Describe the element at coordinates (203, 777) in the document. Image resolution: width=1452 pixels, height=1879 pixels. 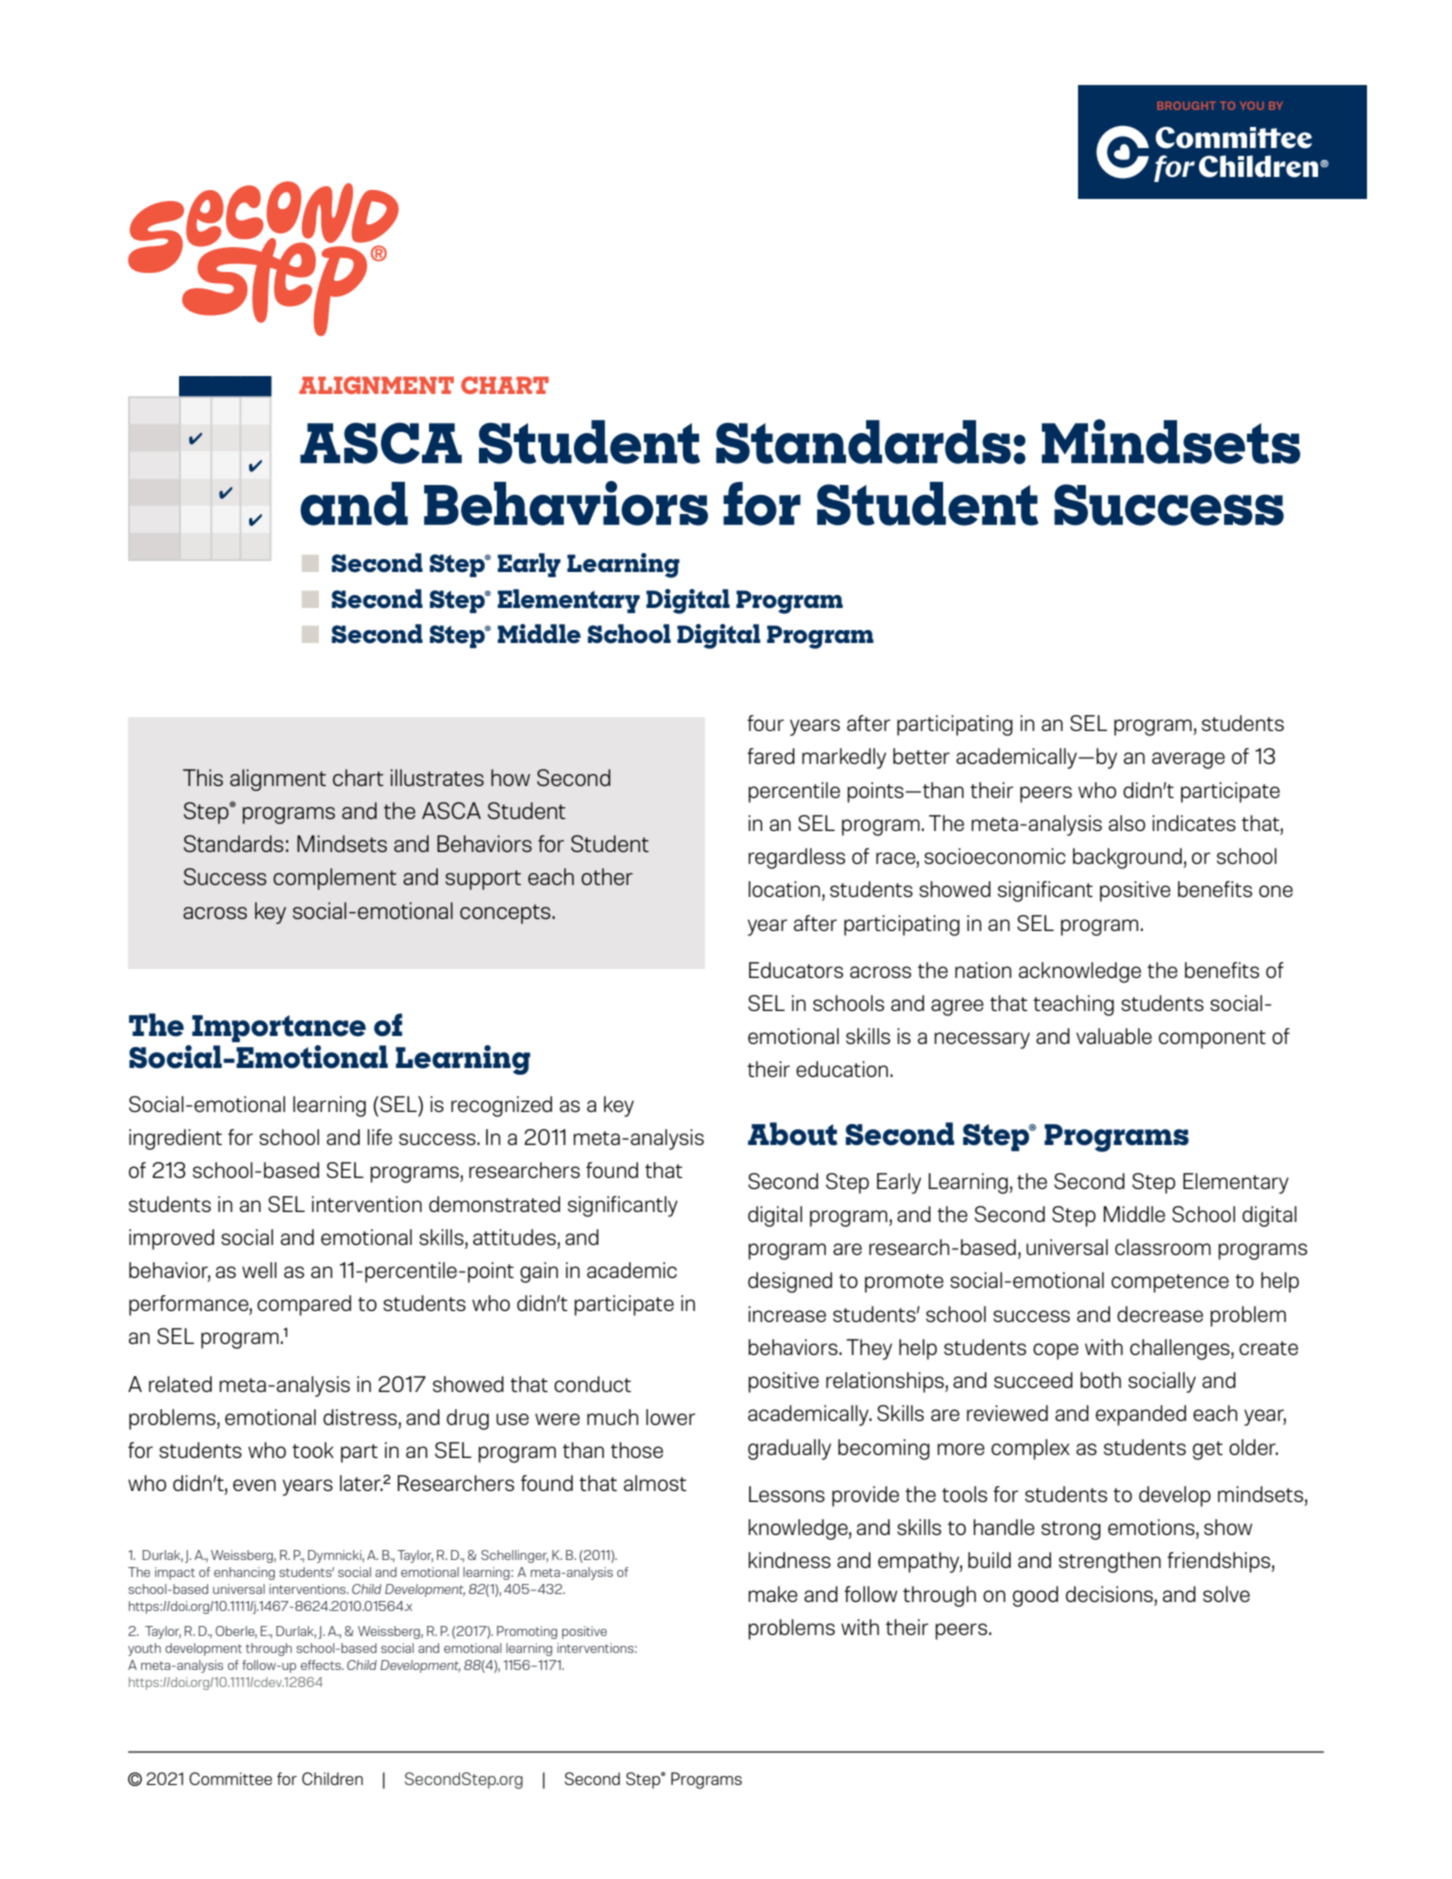
I see `This` at that location.
